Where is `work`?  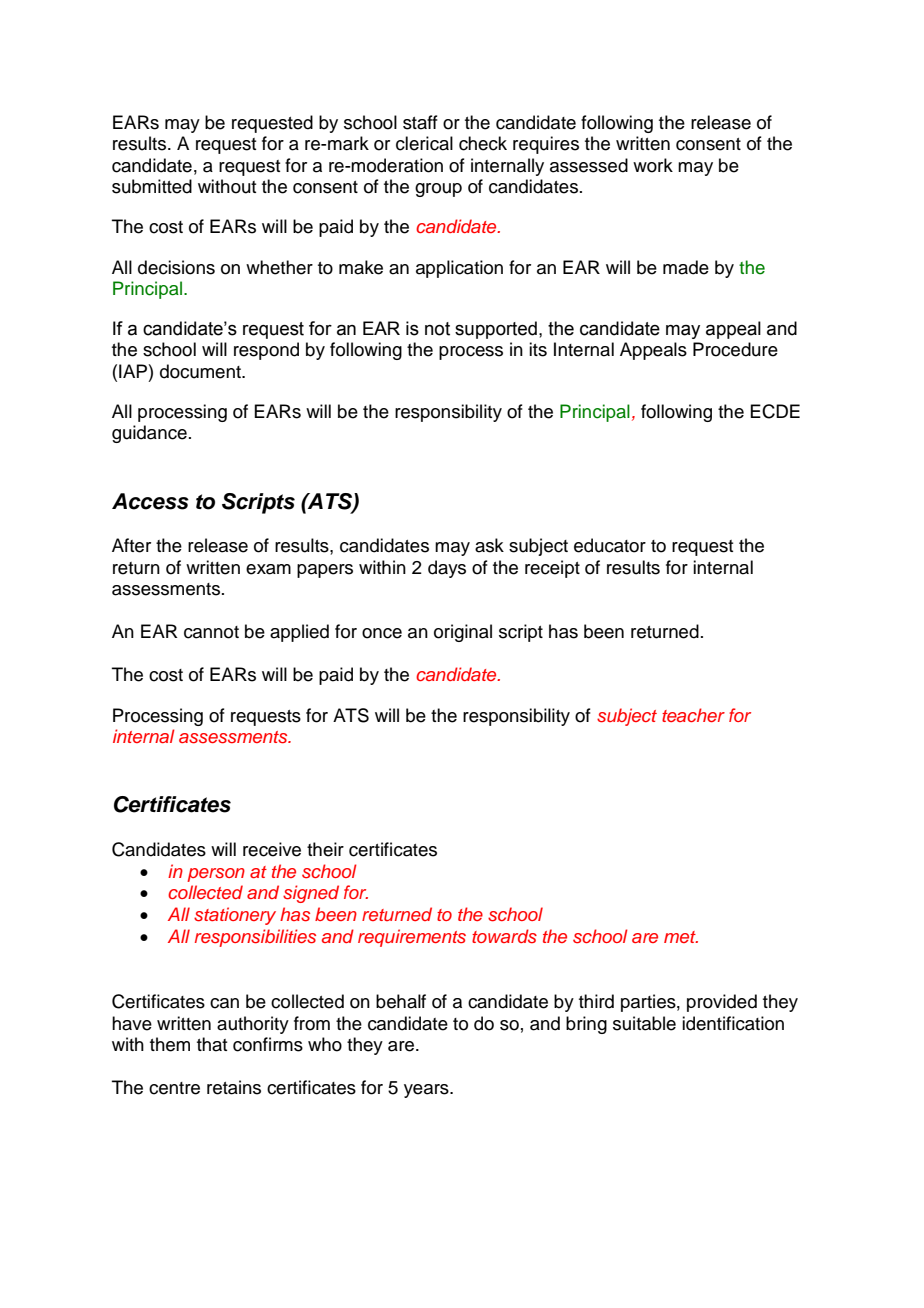
work is located at coordinates (653, 165).
